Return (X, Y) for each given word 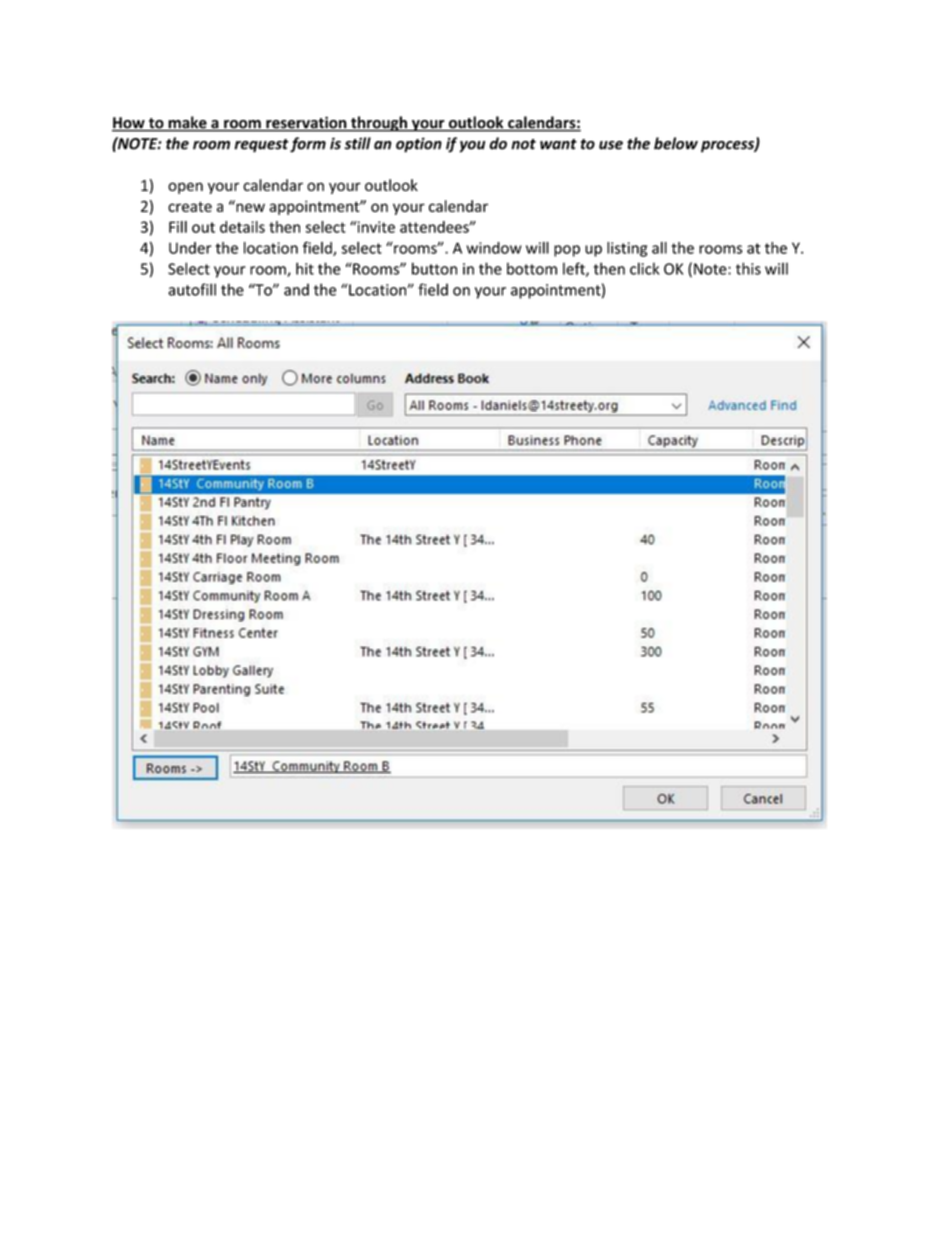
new (249, 206)
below (676, 143)
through (379, 124)
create (190, 206)
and (296, 289)
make (187, 123)
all (659, 248)
